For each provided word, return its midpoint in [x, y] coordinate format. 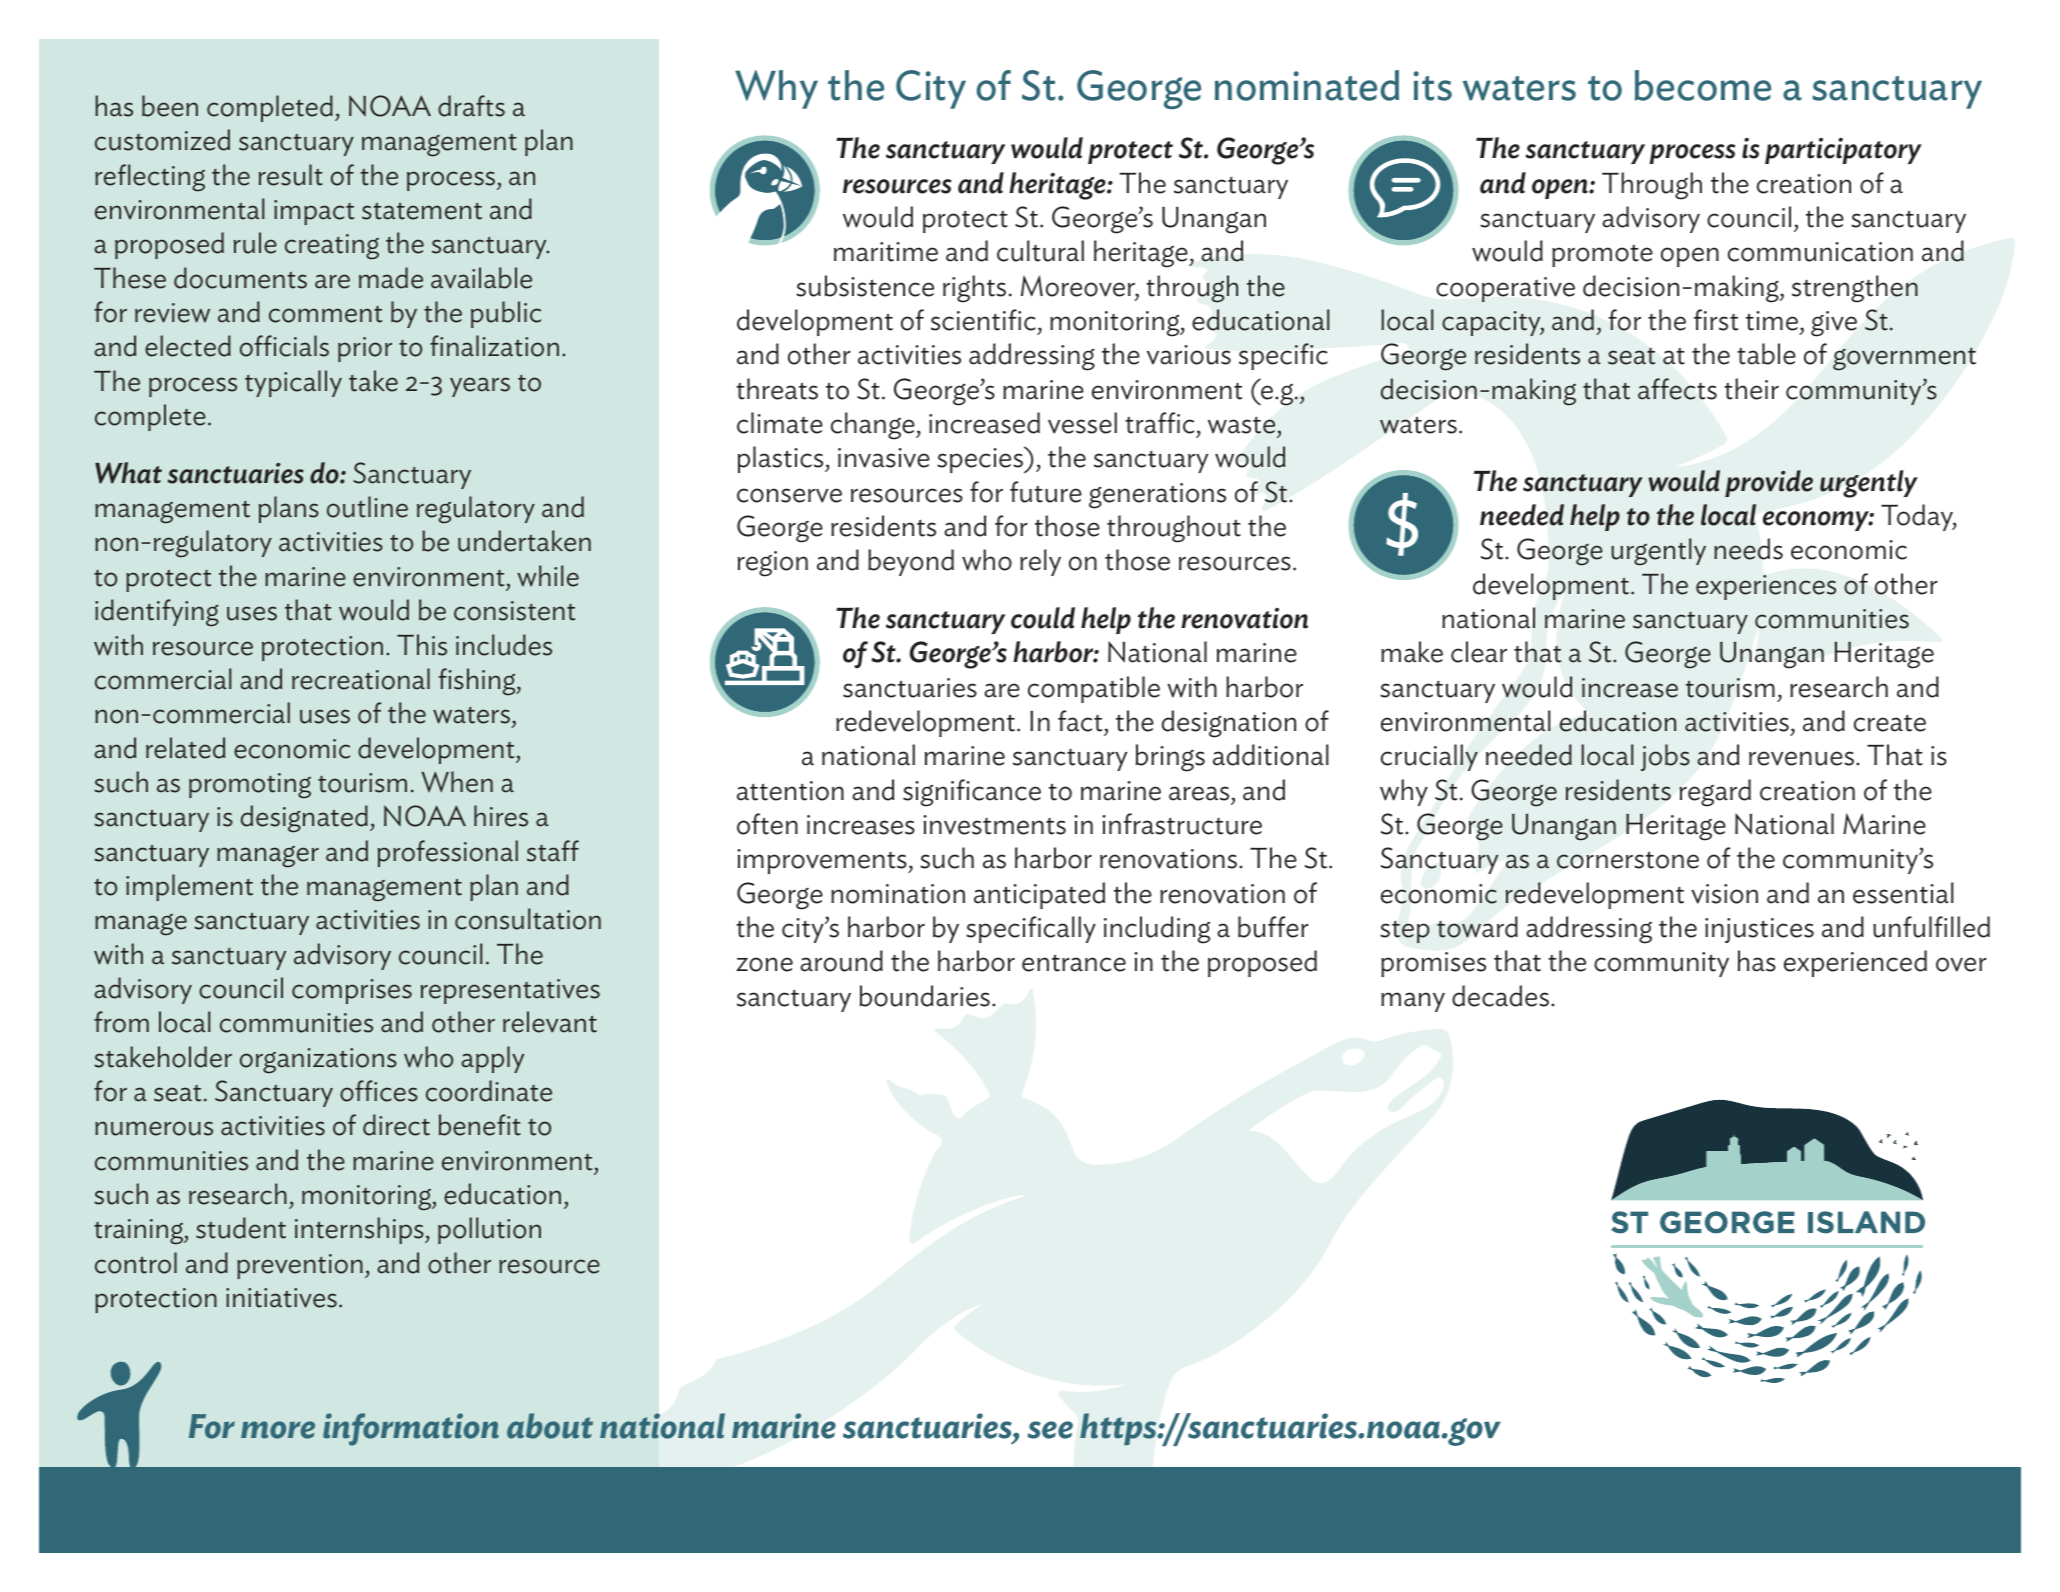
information [411, 1429]
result [291, 175]
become [1703, 85]
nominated [1307, 85]
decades [1500, 996]
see [1050, 1430]
